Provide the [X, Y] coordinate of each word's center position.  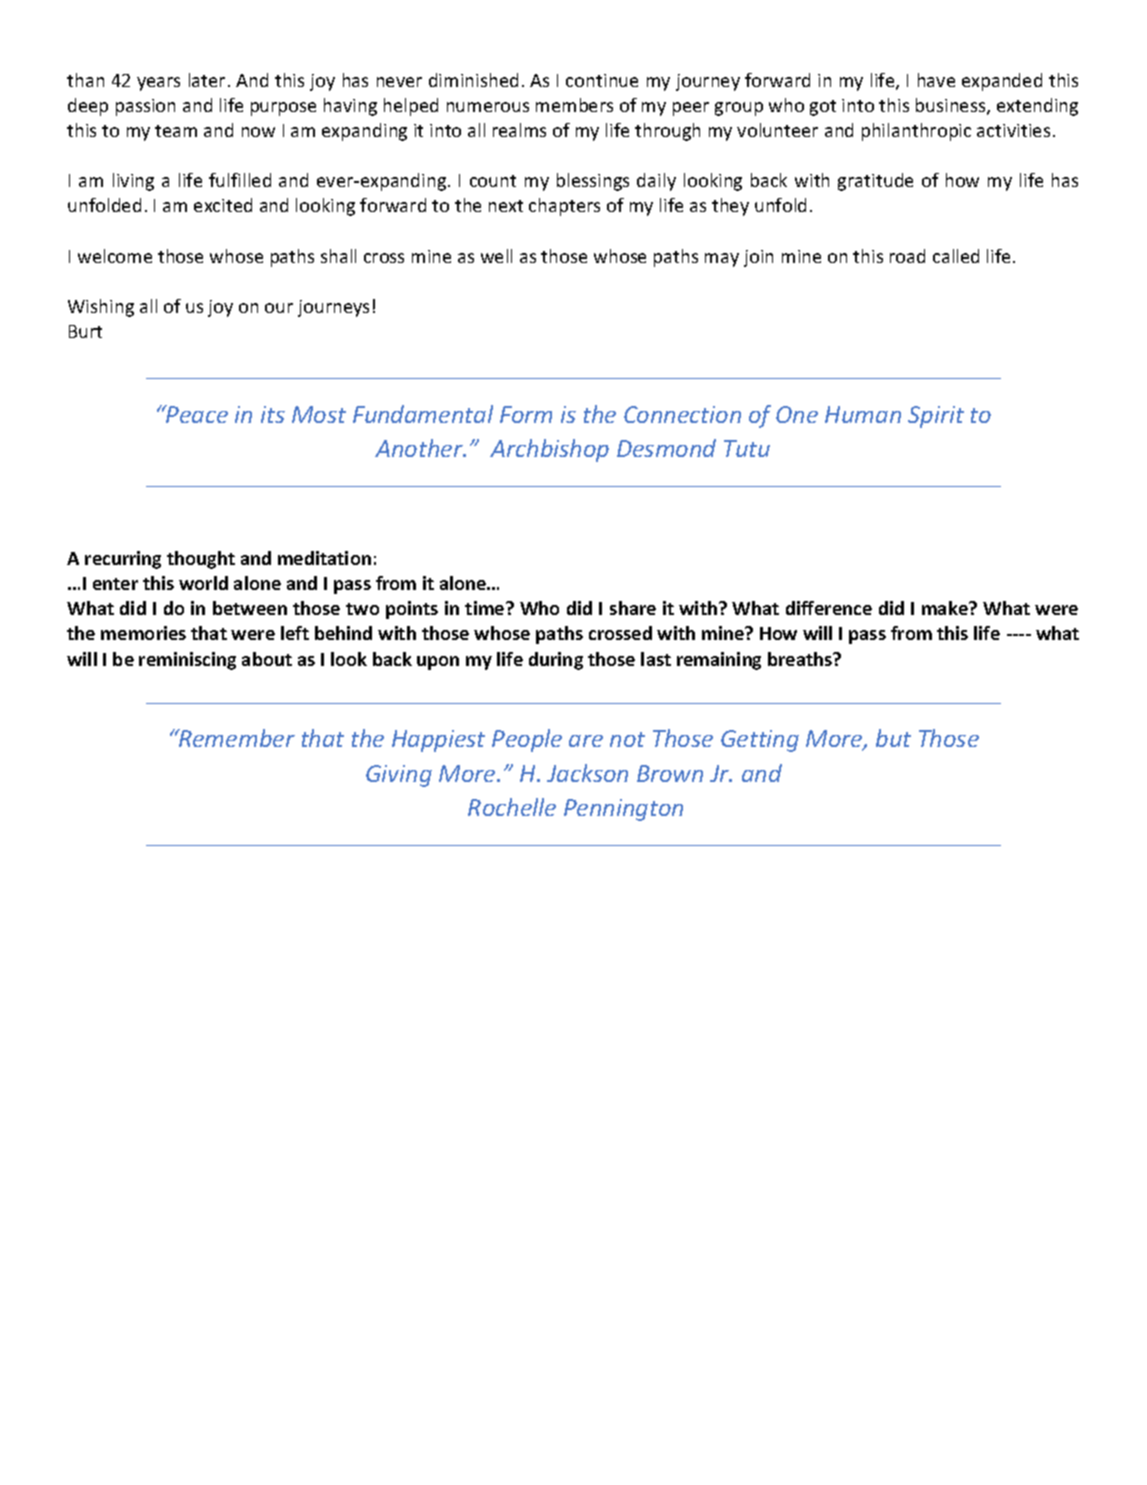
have [936, 80]
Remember [236, 738]
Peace [196, 414]
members [574, 105]
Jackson [587, 773]
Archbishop [549, 450]
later [207, 80]
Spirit [936, 417]
